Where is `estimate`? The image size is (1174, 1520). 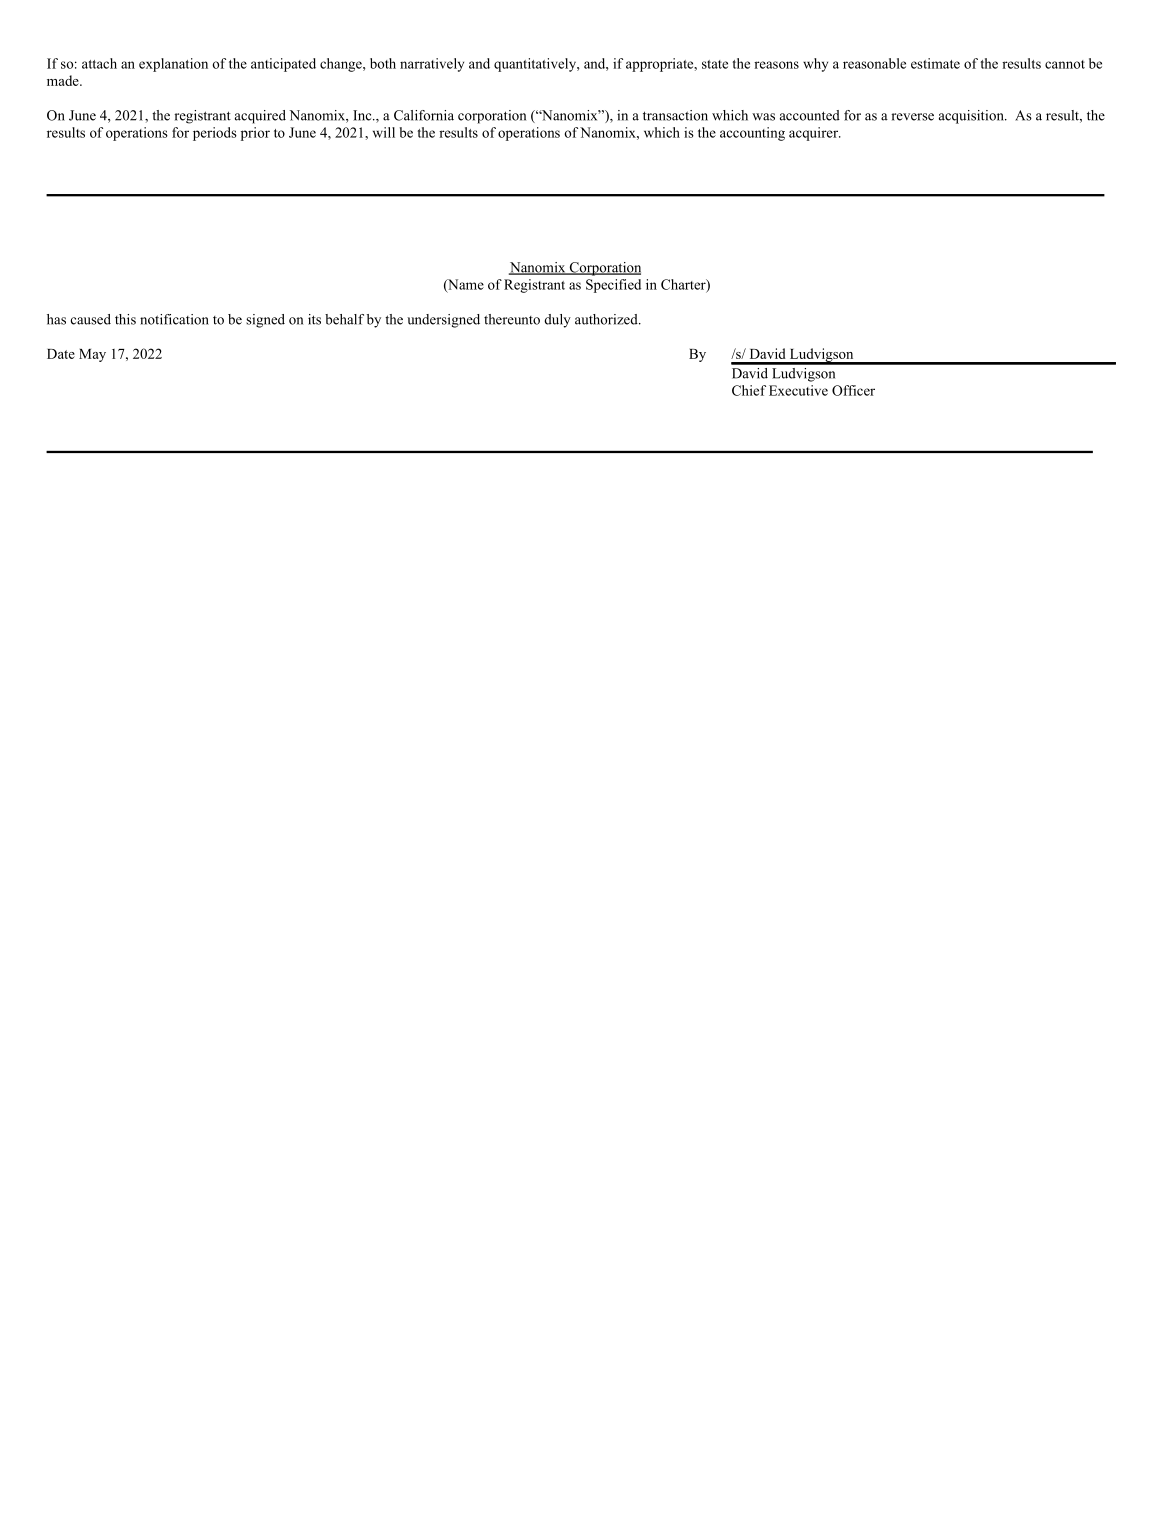
estimate is located at coordinates (935, 63).
